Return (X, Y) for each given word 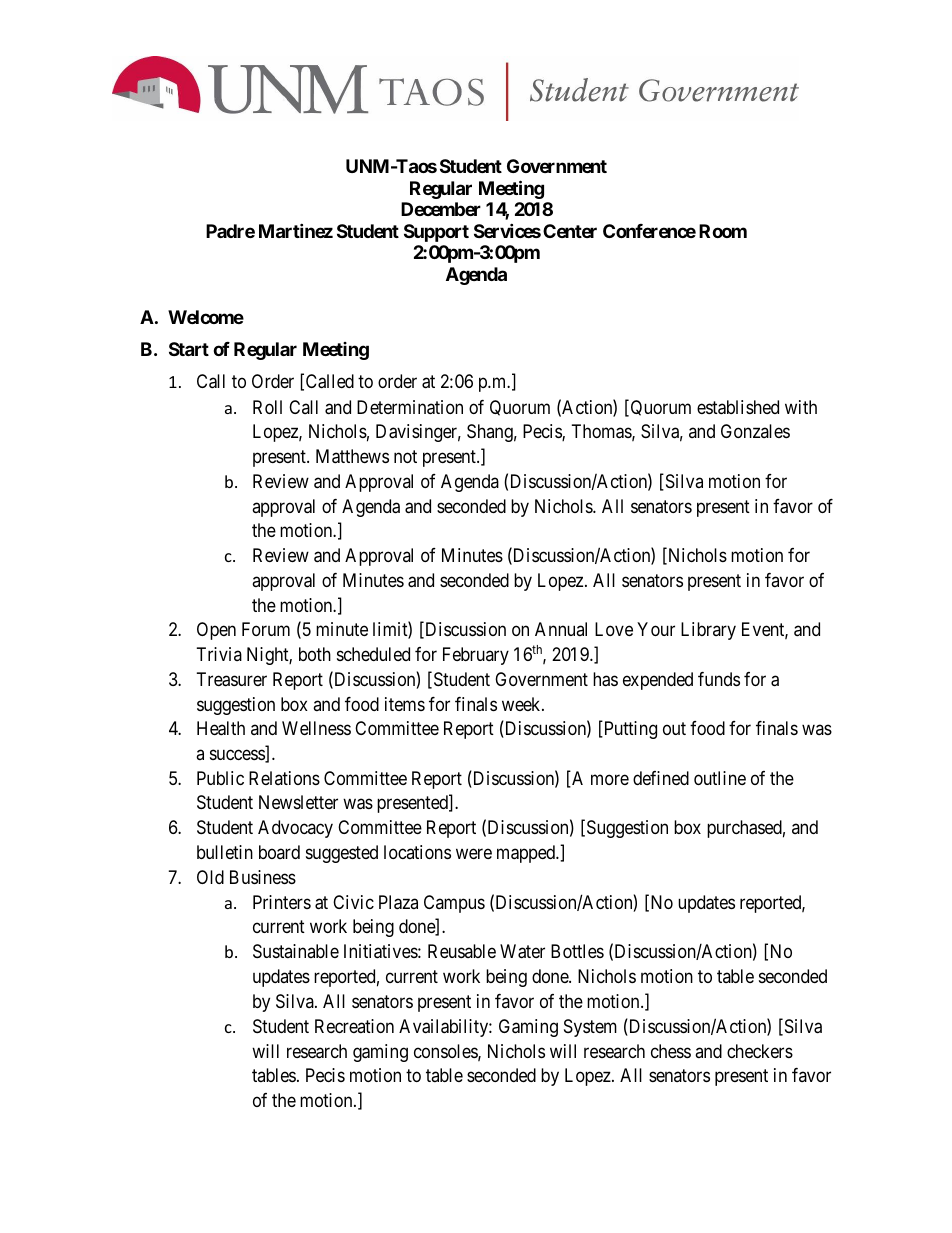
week (522, 704)
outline (720, 778)
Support (436, 233)
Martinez (296, 230)
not (405, 456)
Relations (284, 778)
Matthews (352, 456)
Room (723, 231)
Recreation (354, 1026)
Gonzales (755, 431)
